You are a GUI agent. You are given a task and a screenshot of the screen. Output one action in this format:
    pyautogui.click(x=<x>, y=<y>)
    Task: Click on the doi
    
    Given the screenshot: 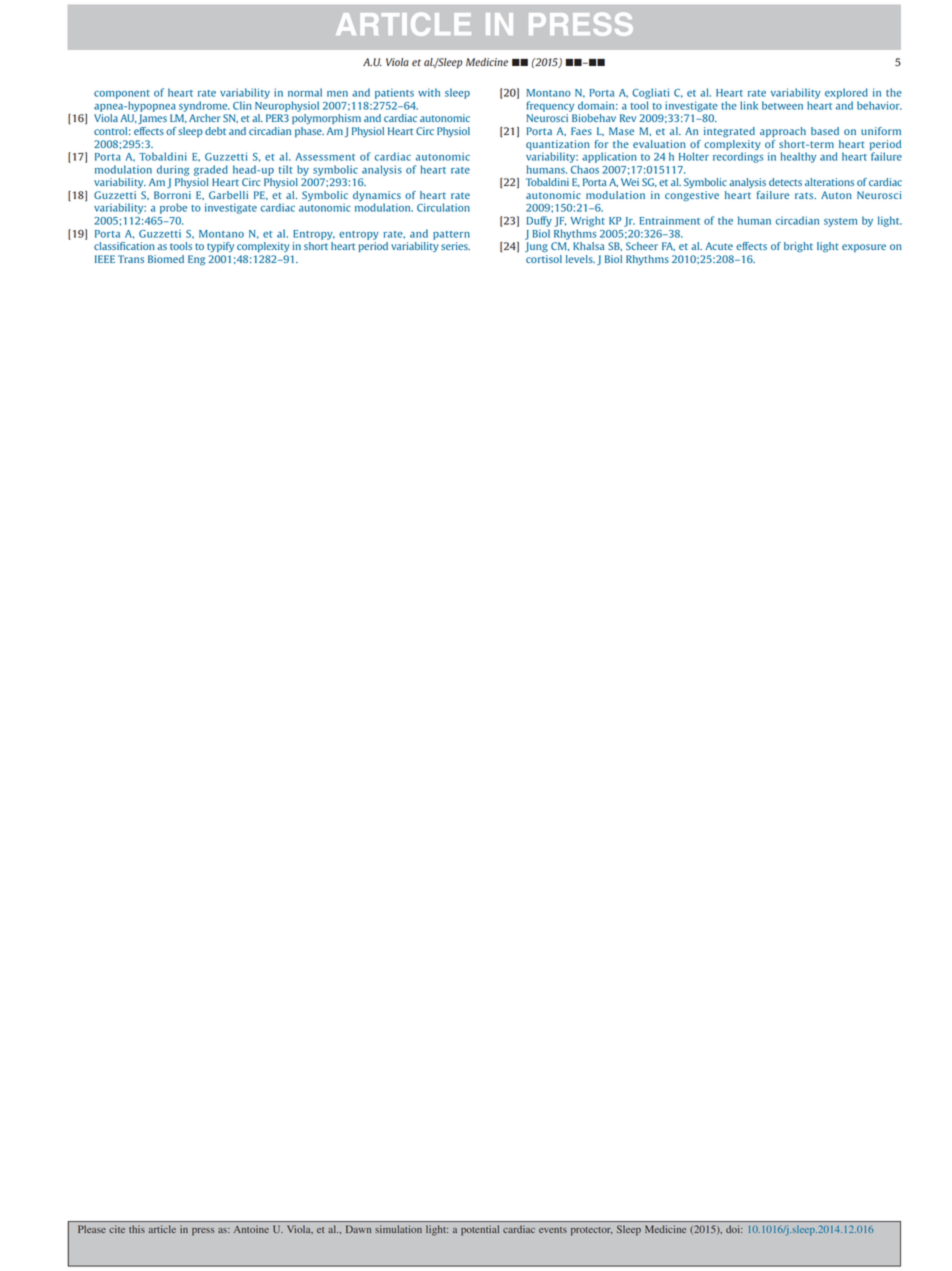 What is the action you would take?
    pyautogui.click(x=734, y=1229)
